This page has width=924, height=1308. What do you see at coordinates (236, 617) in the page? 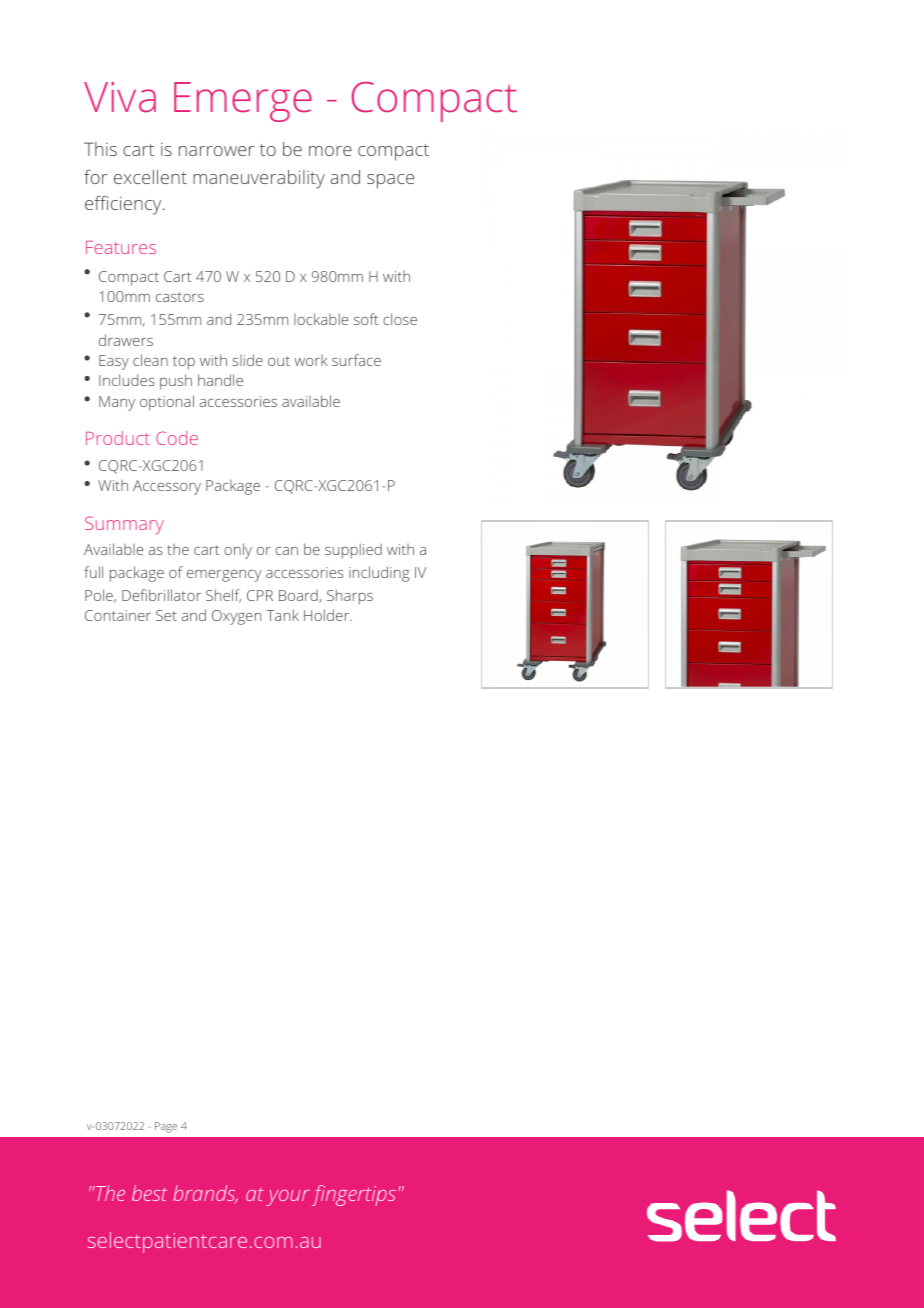
I see `Oxygen` at bounding box center [236, 617].
